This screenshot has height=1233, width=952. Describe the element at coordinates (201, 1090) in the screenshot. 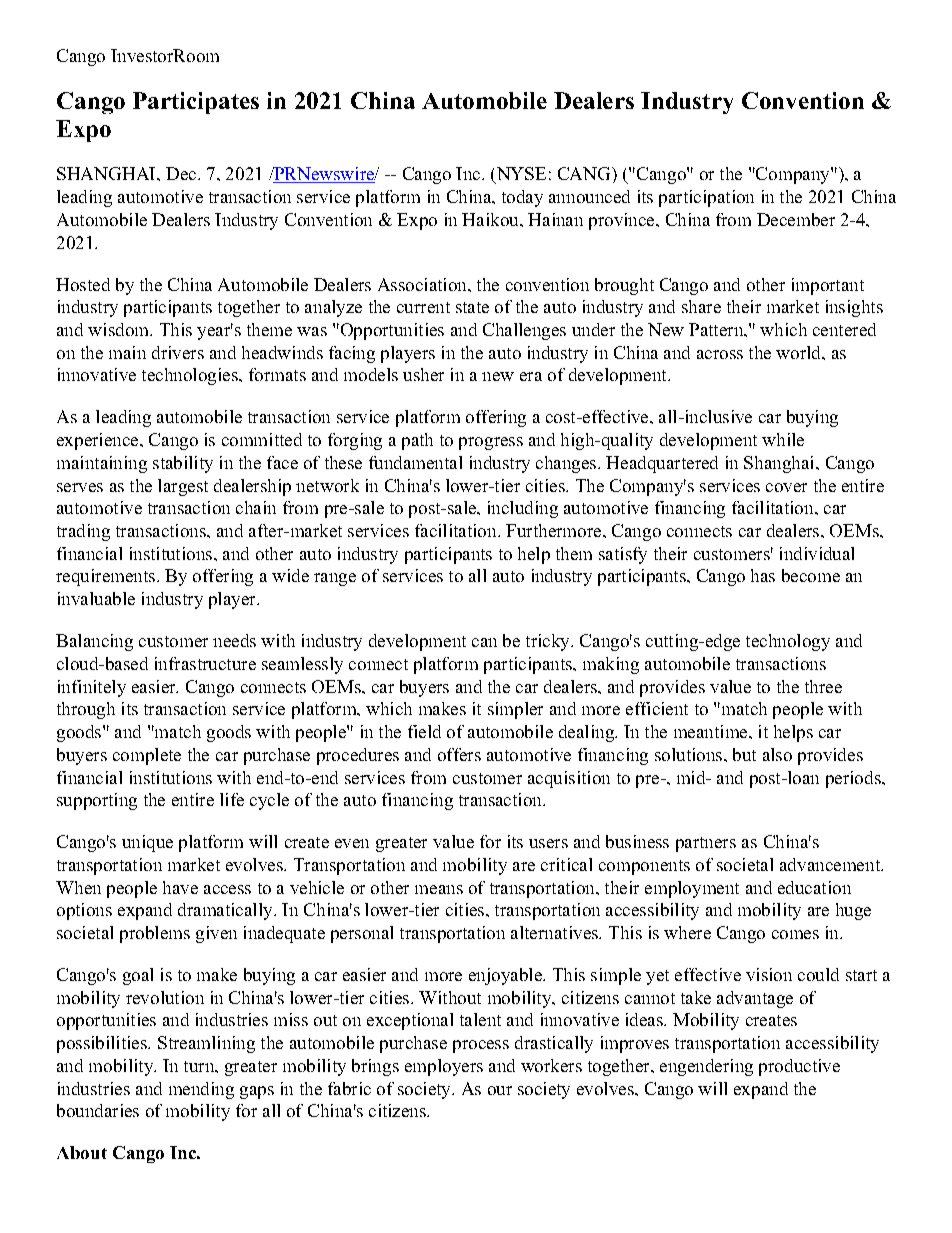

I see `mending` at that location.
